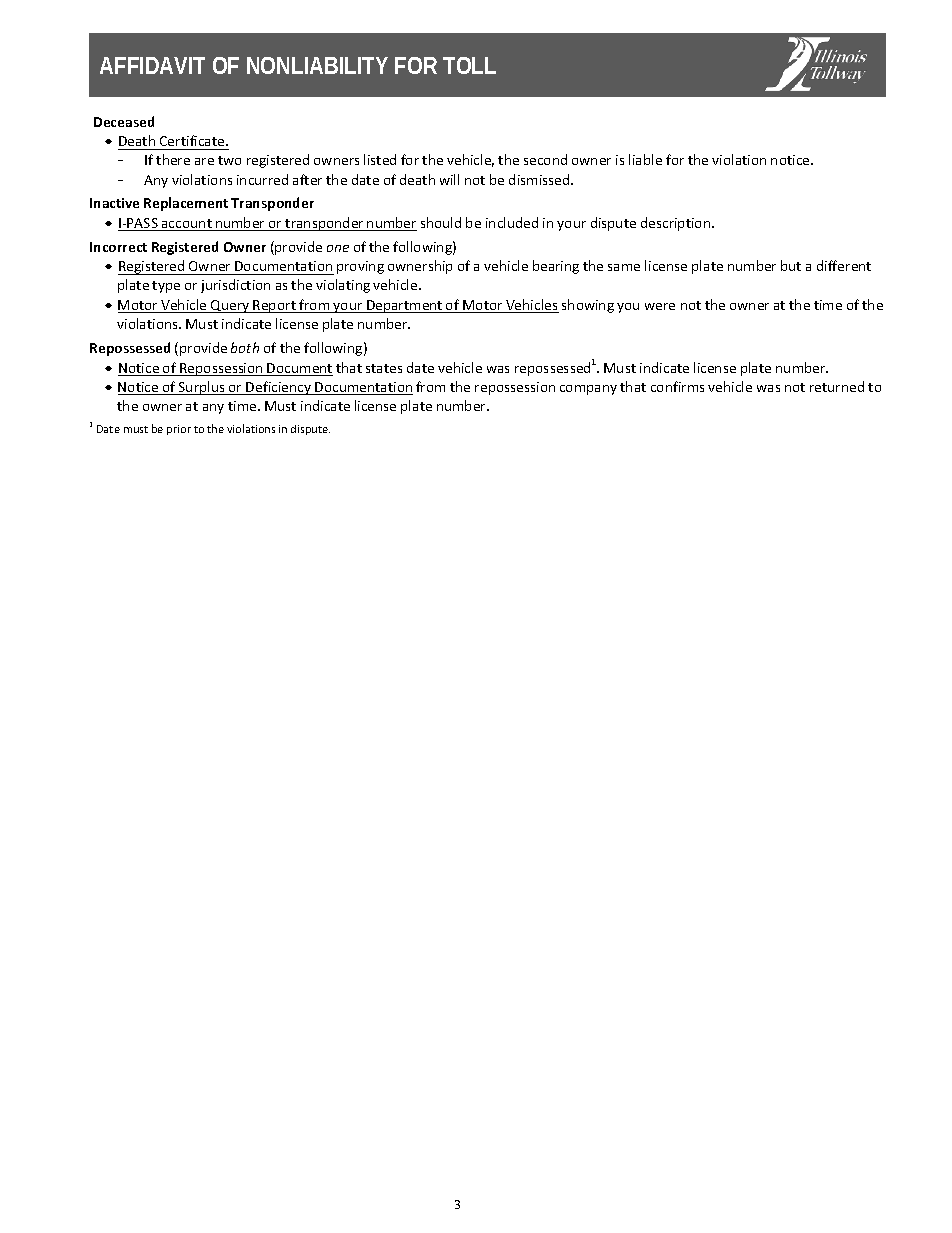  What do you see at coordinates (545, 159) in the document?
I see `second` at bounding box center [545, 159].
